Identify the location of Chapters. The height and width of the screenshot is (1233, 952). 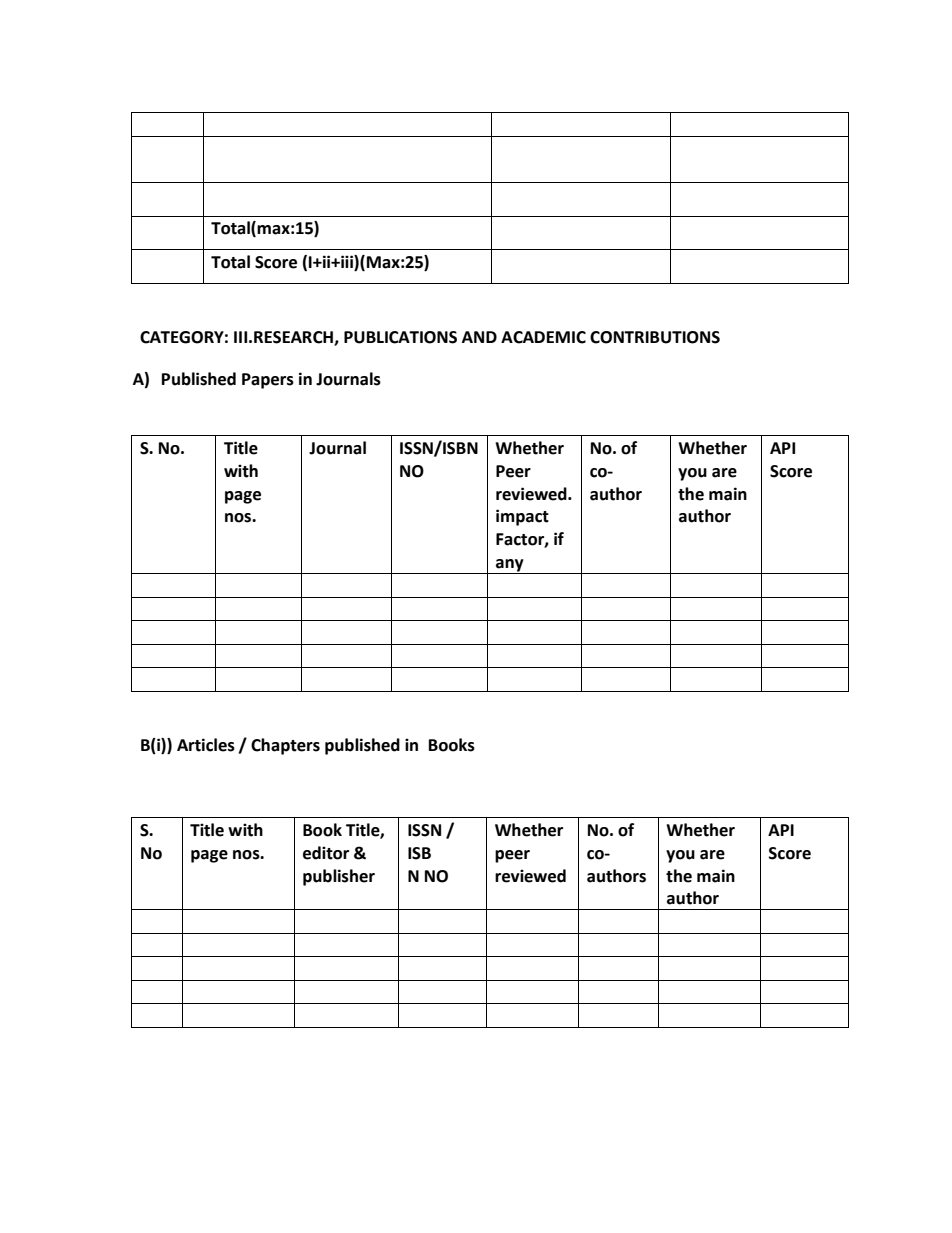
(285, 746).
